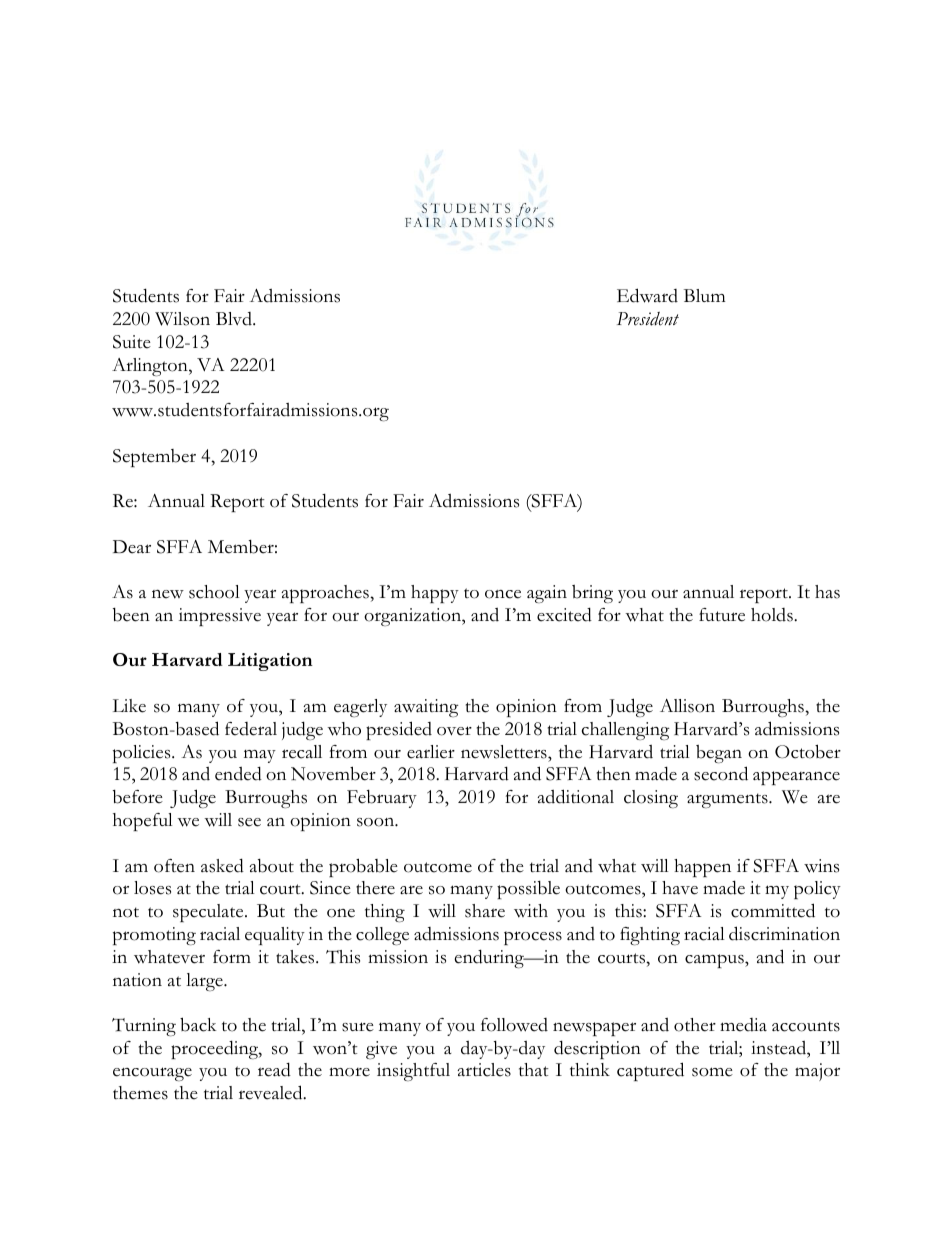 Image resolution: width=952 pixels, height=1233 pixels. What do you see at coordinates (251, 729) in the screenshot?
I see `federal` at bounding box center [251, 729].
